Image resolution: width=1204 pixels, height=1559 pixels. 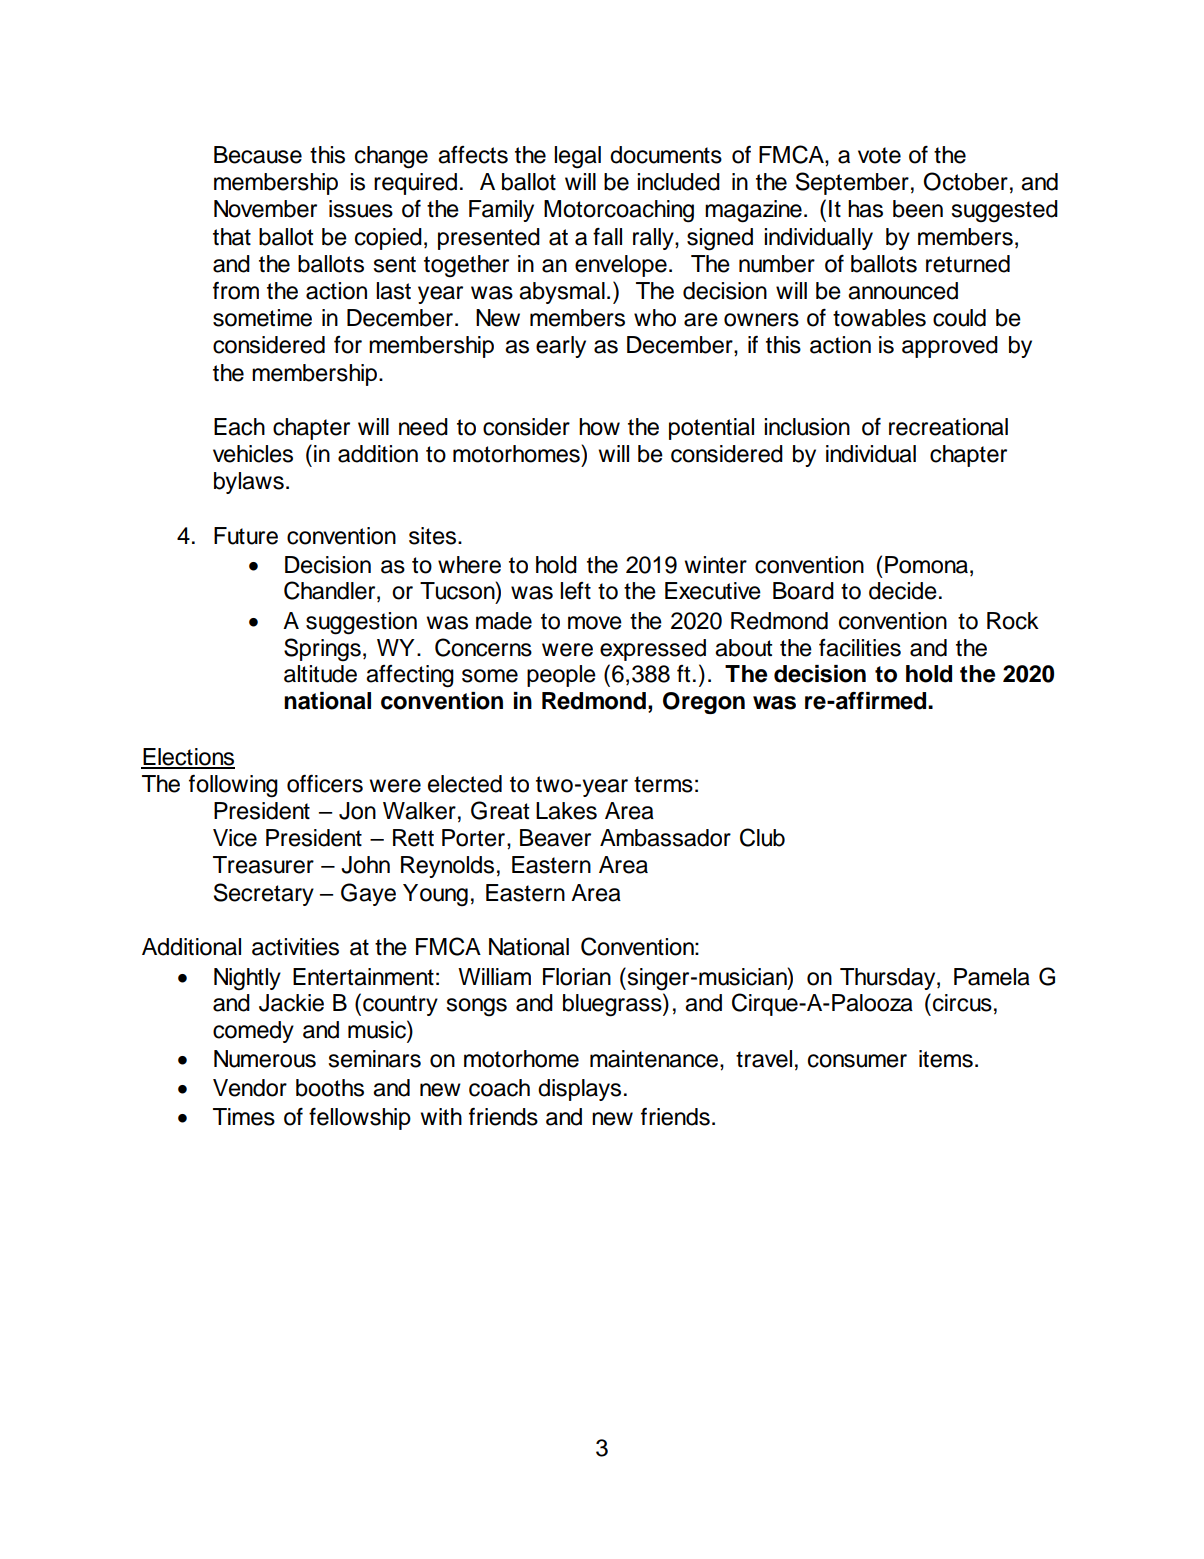 What do you see at coordinates (860, 648) in the screenshot?
I see `facilities` at bounding box center [860, 648].
